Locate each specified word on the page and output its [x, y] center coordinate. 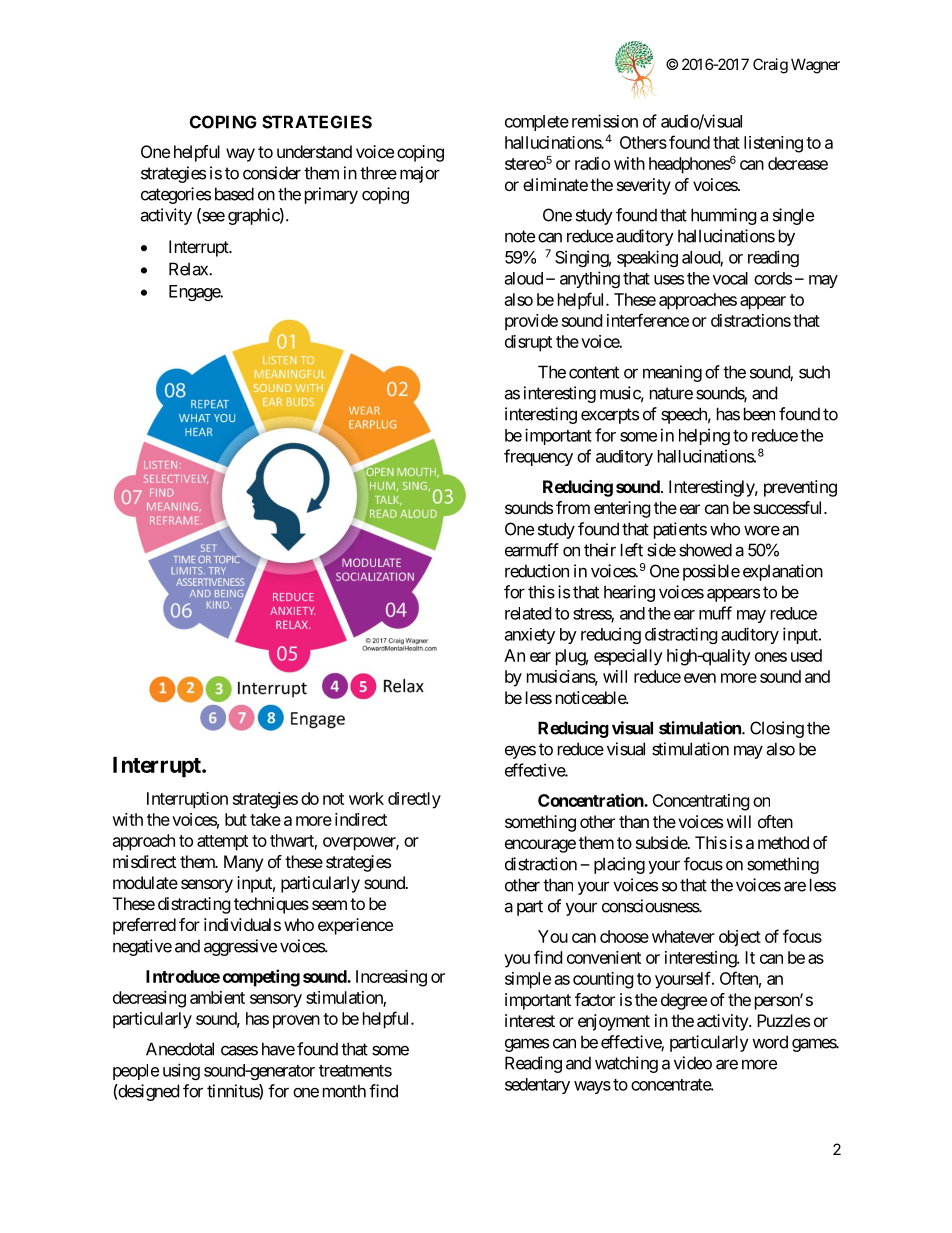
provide [531, 322]
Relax [189, 269]
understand [314, 151]
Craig [770, 66]
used [806, 655]
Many [243, 863]
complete [537, 123]
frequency [538, 457]
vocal [730, 278]
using [181, 1071]
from [573, 507]
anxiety [530, 636]
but [236, 819]
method [783, 842]
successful [789, 507]
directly [414, 800]
